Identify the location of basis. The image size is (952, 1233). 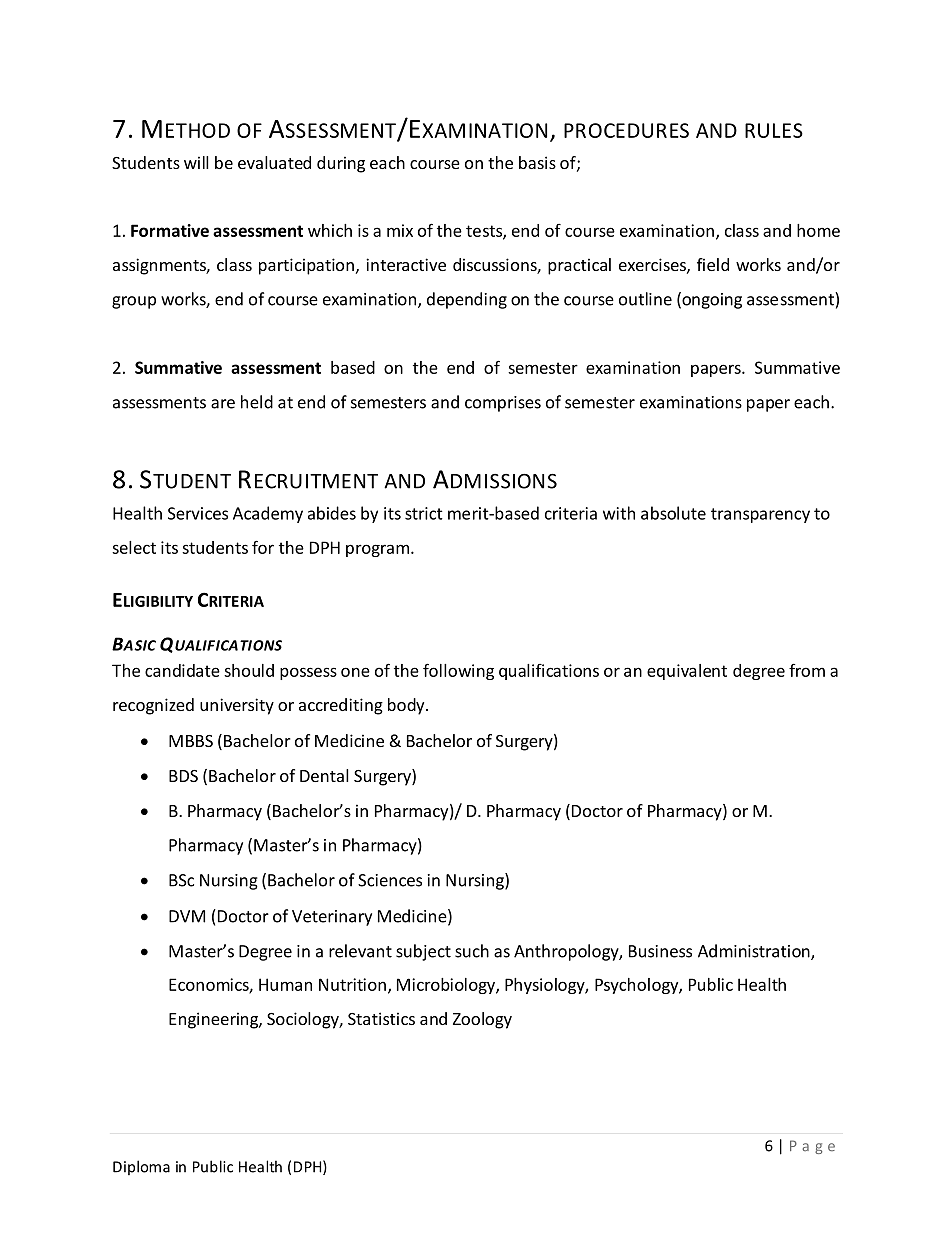
(537, 162).
